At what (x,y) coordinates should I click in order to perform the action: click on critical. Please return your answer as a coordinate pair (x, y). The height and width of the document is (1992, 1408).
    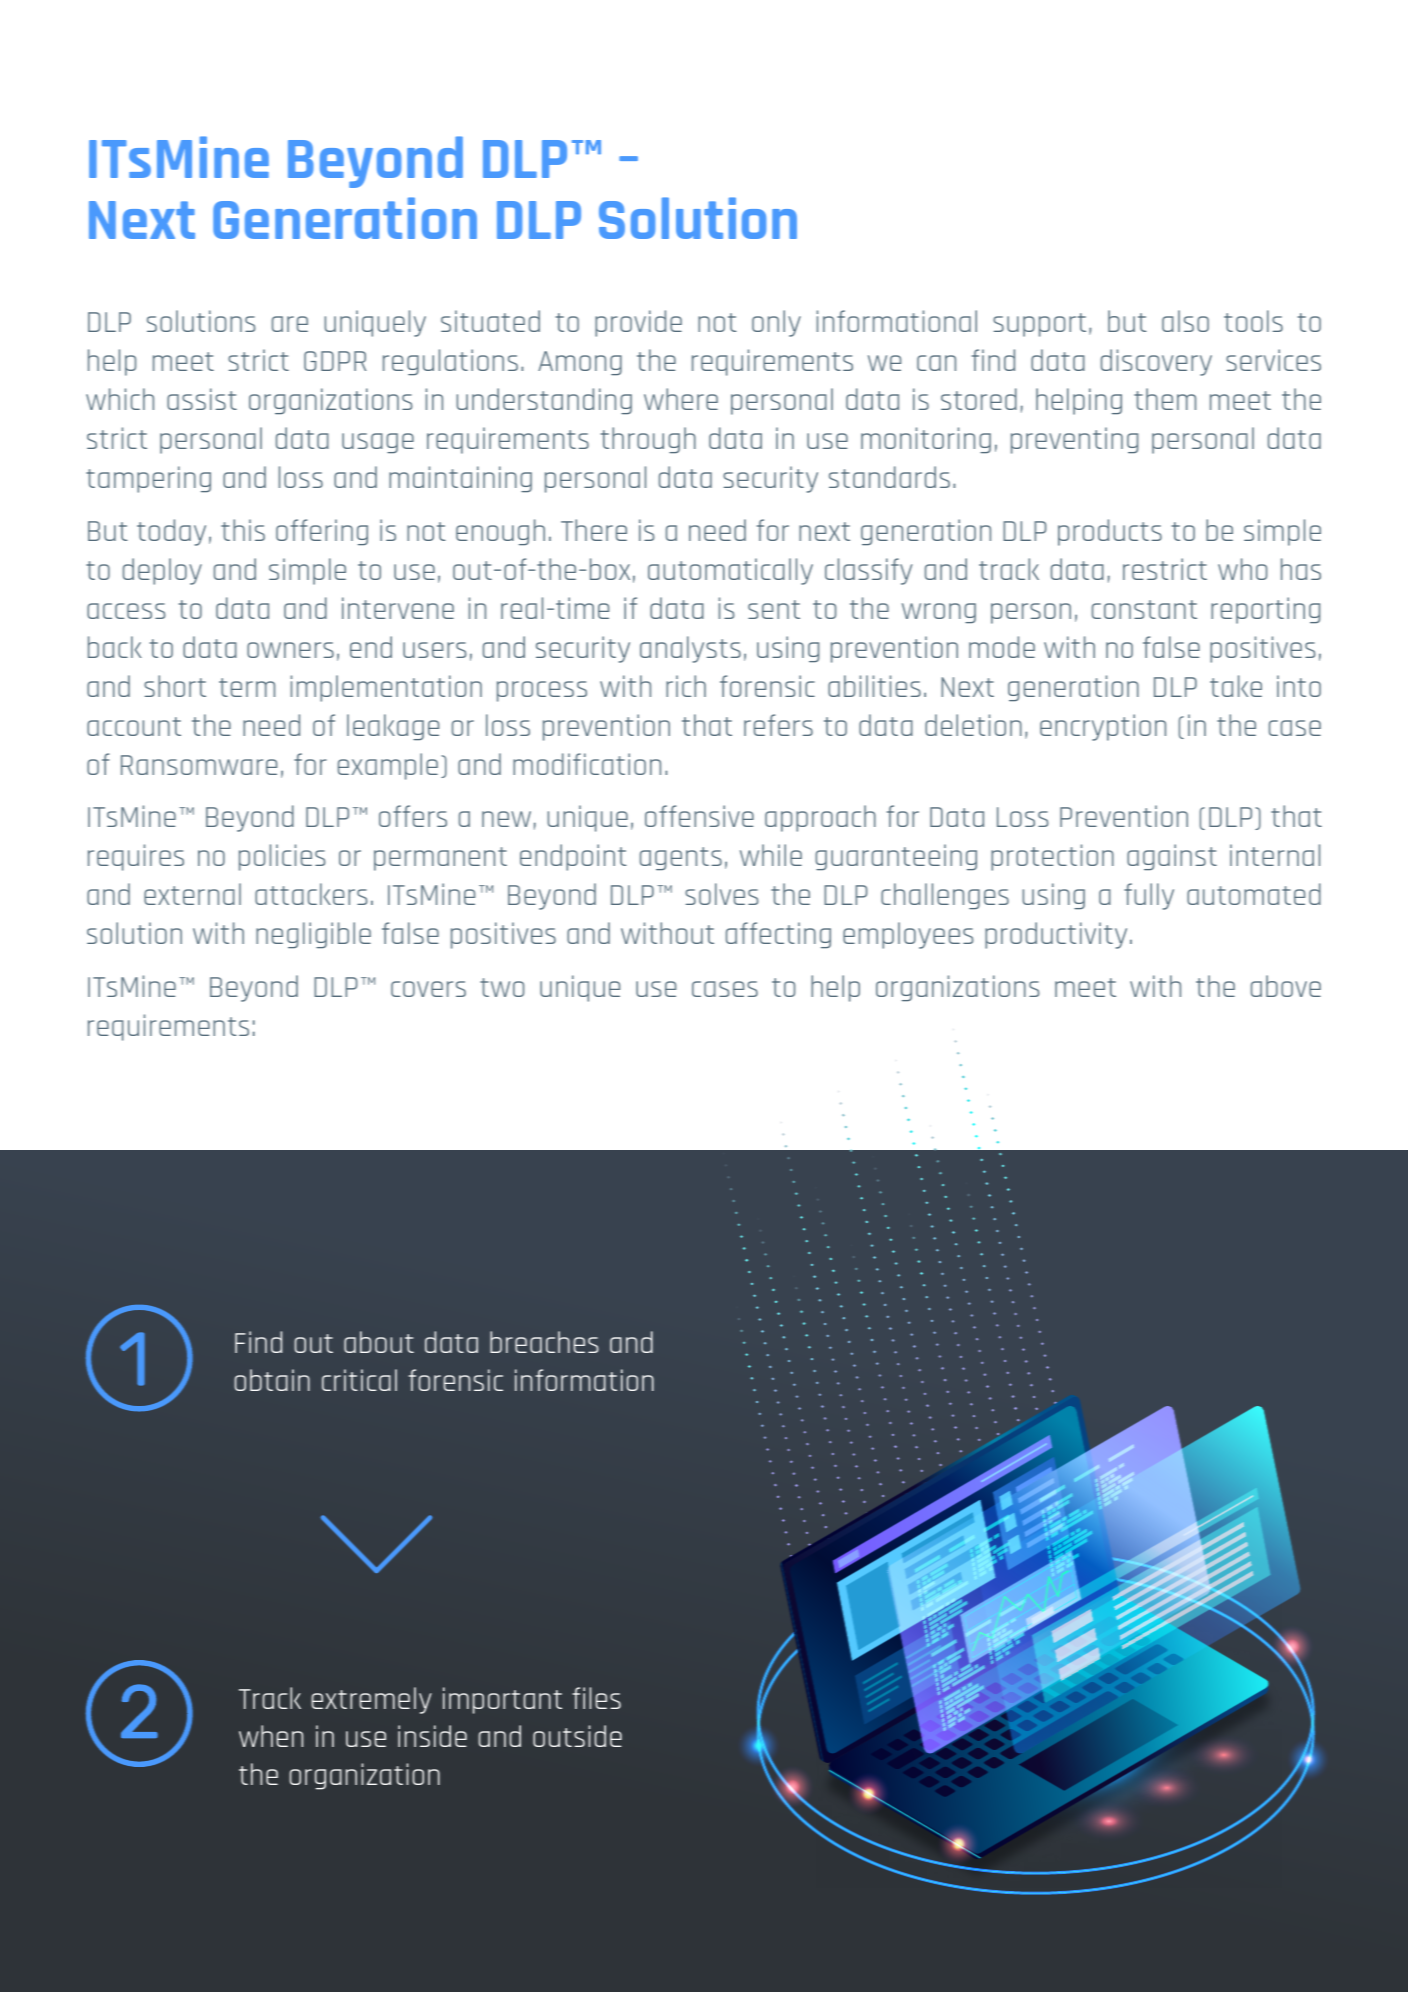
    Looking at the image, I should click on (359, 1380).
